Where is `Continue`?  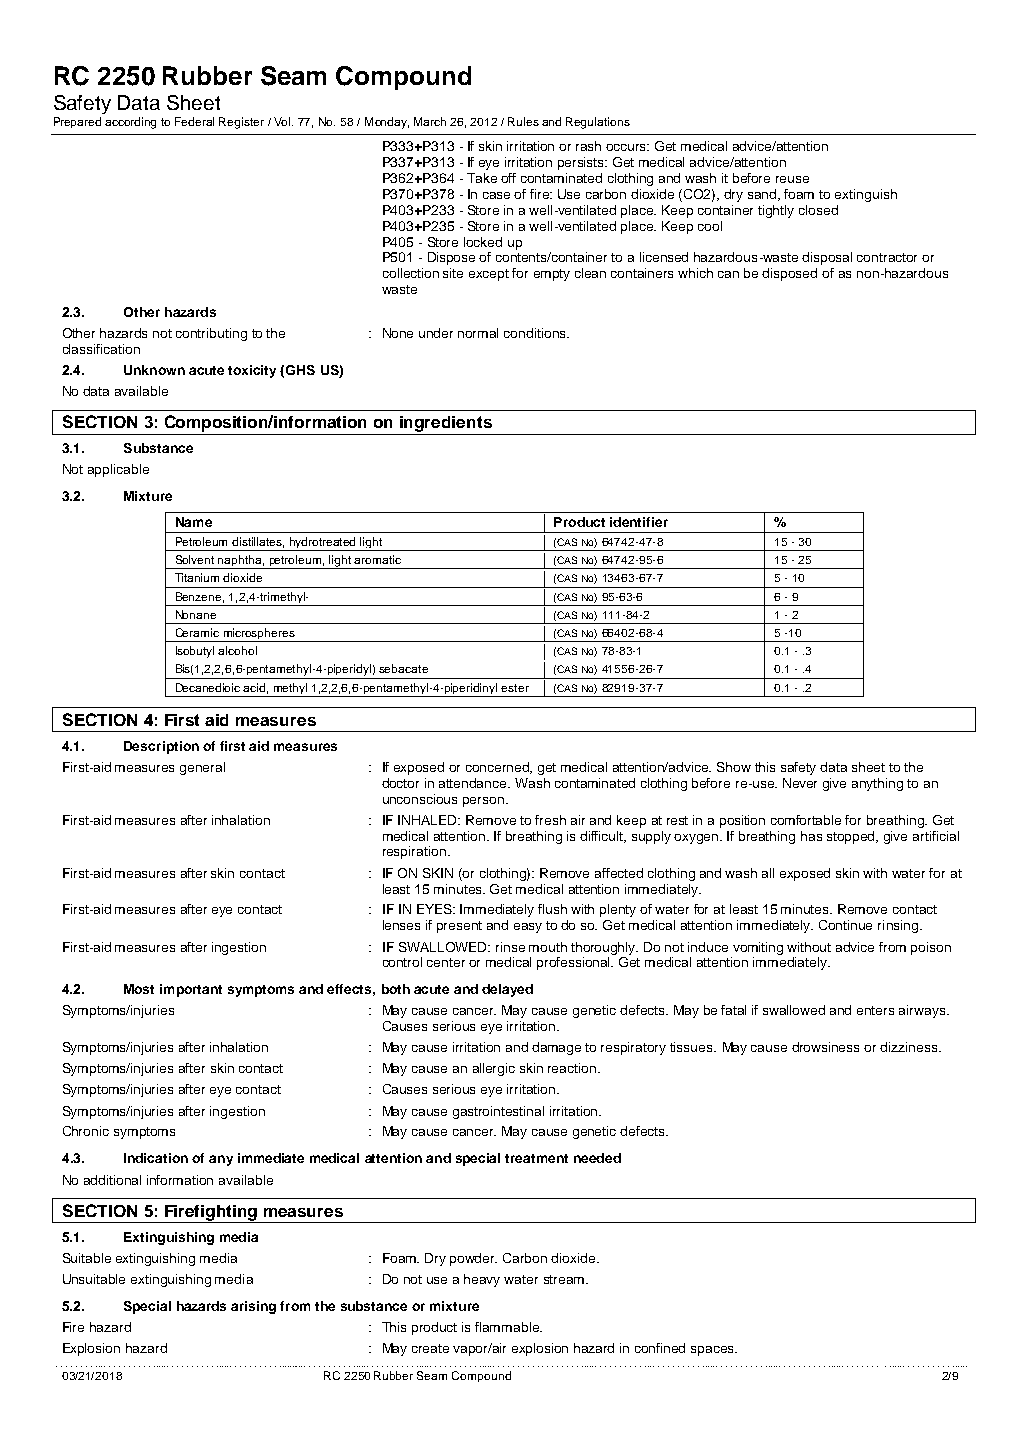
Continue is located at coordinates (845, 925).
